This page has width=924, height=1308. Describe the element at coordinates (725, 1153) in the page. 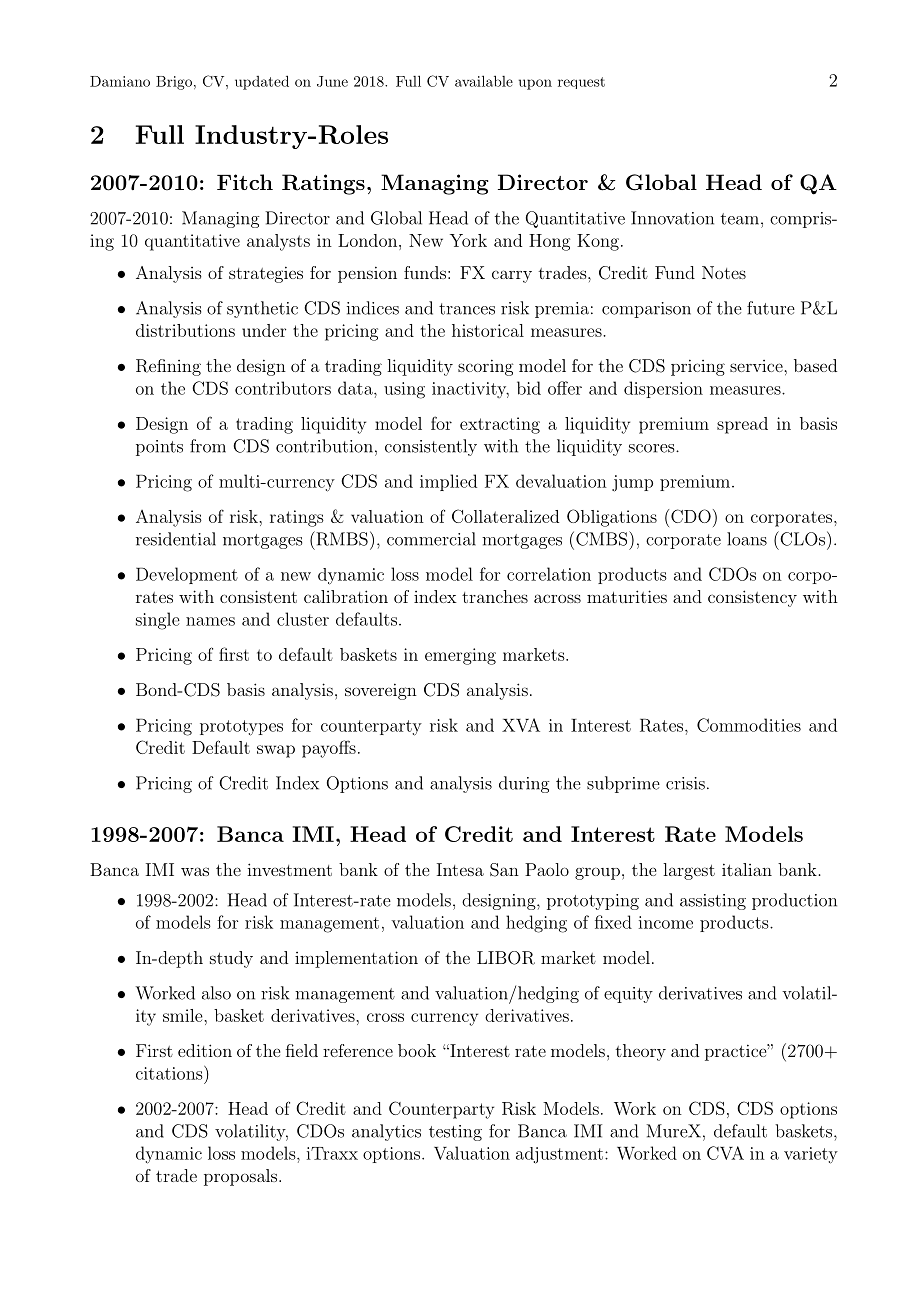

I see `CVA` at that location.
